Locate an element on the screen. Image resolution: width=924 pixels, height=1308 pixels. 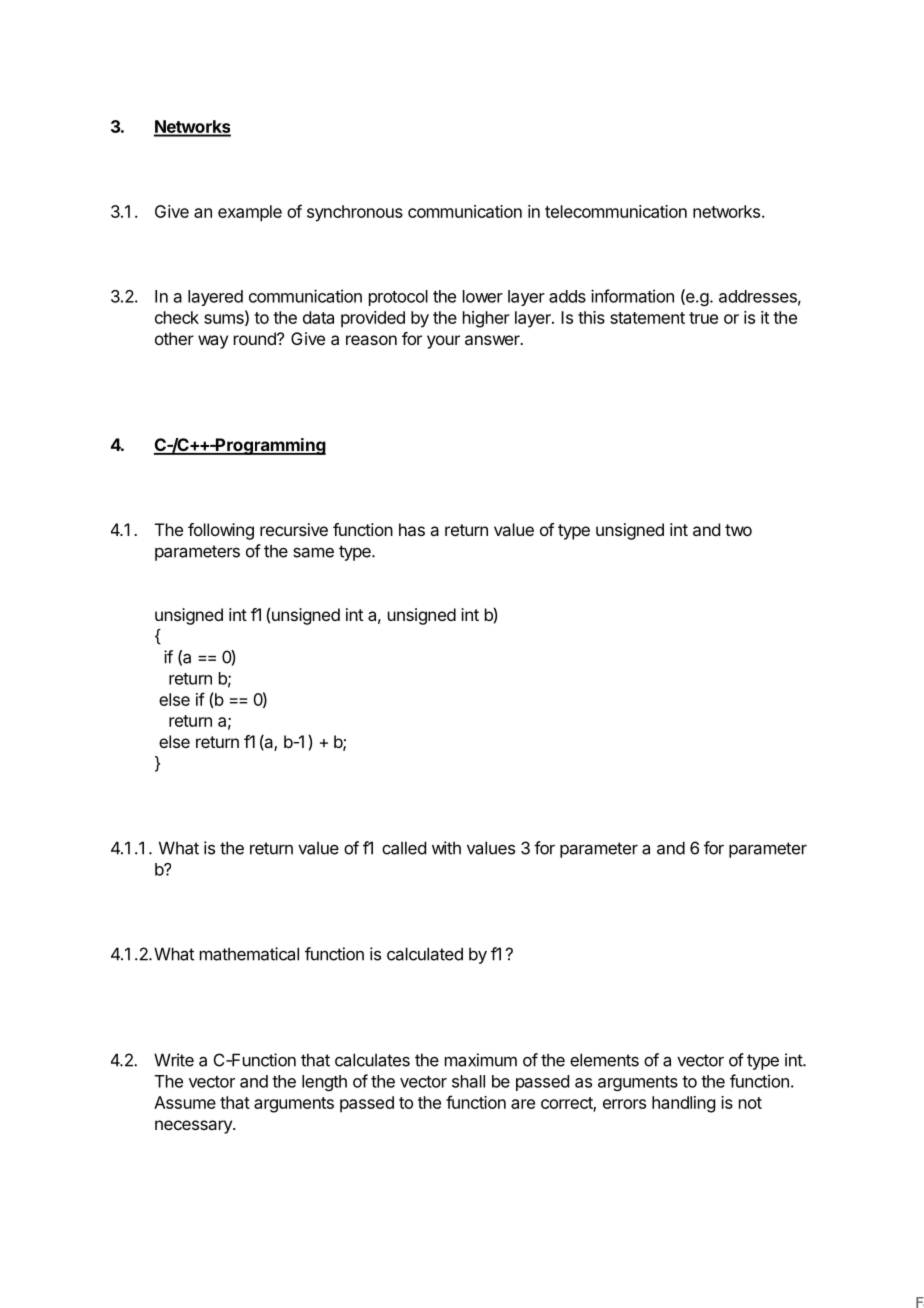
information is located at coordinates (632, 296).
